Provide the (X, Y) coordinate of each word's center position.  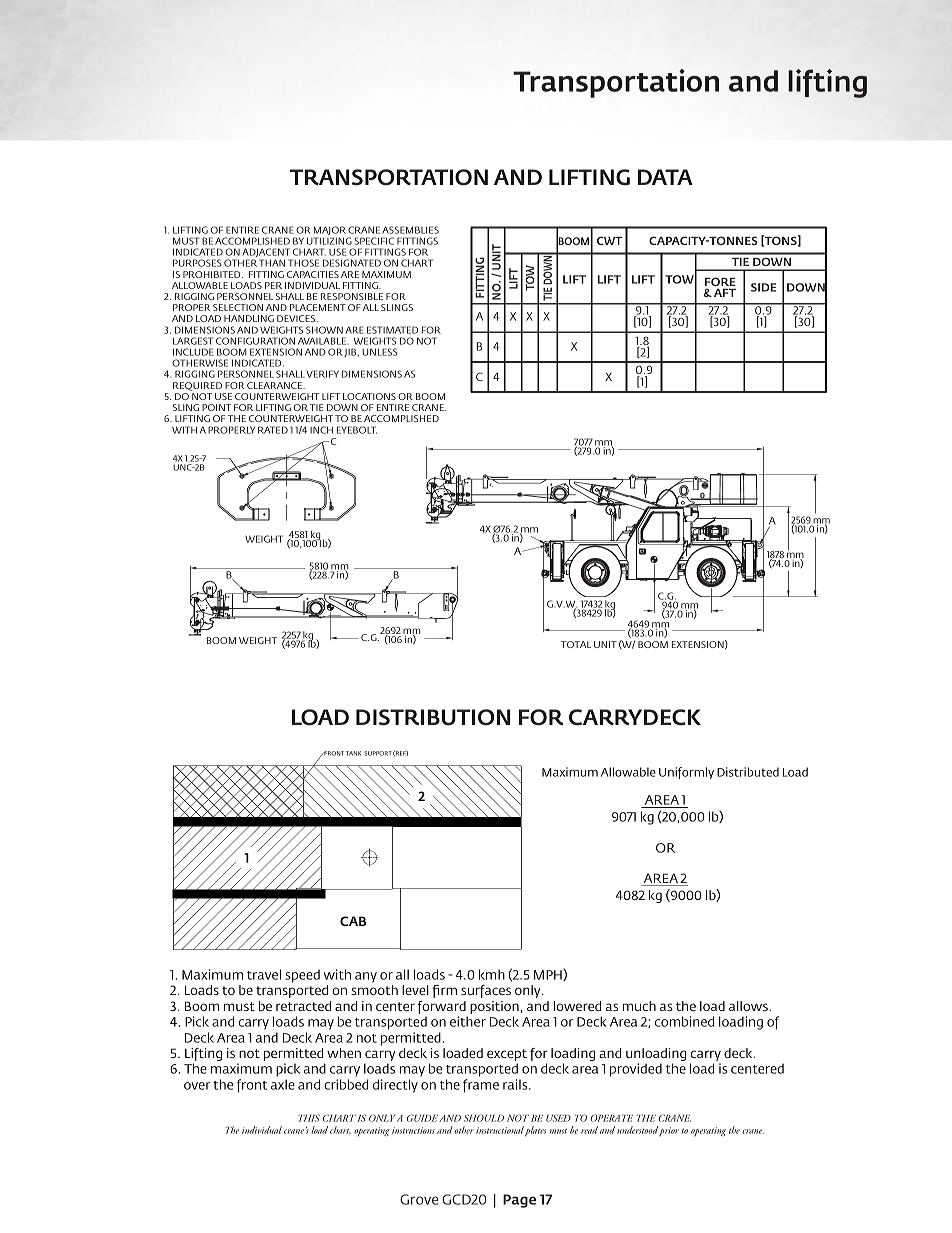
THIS (309, 1118)
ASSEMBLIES (410, 230)
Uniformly (686, 773)
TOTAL (576, 644)
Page (519, 1201)
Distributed (748, 772)
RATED (273, 430)
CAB (353, 921)
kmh (492, 974)
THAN (272, 263)
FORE (720, 281)
